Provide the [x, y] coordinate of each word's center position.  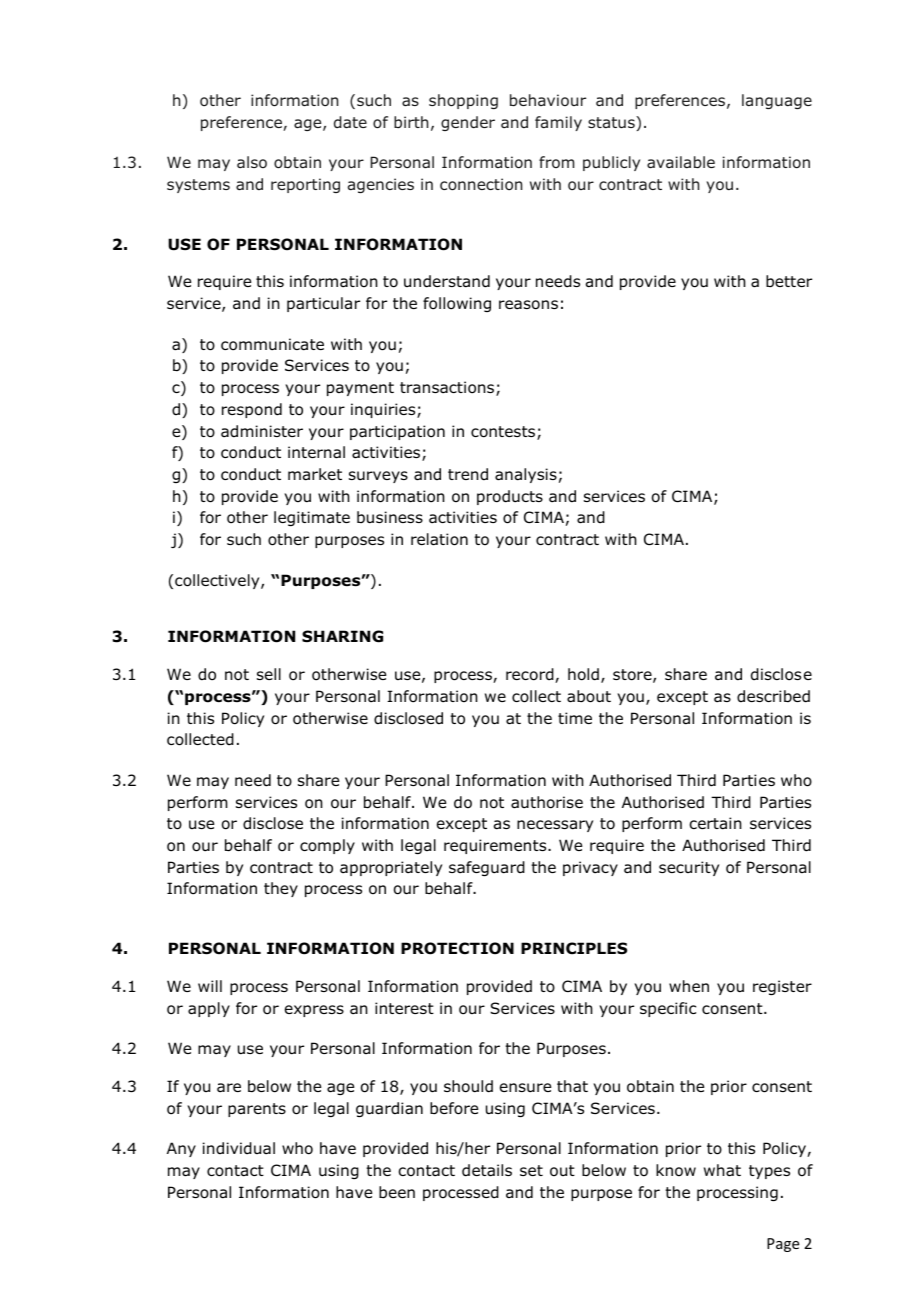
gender [468, 123]
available [681, 162]
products [510, 497]
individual [239, 1148]
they [281, 889]
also [252, 162]
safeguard [487, 868]
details [487, 1170]
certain [715, 823]
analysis [526, 475]
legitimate [312, 518]
